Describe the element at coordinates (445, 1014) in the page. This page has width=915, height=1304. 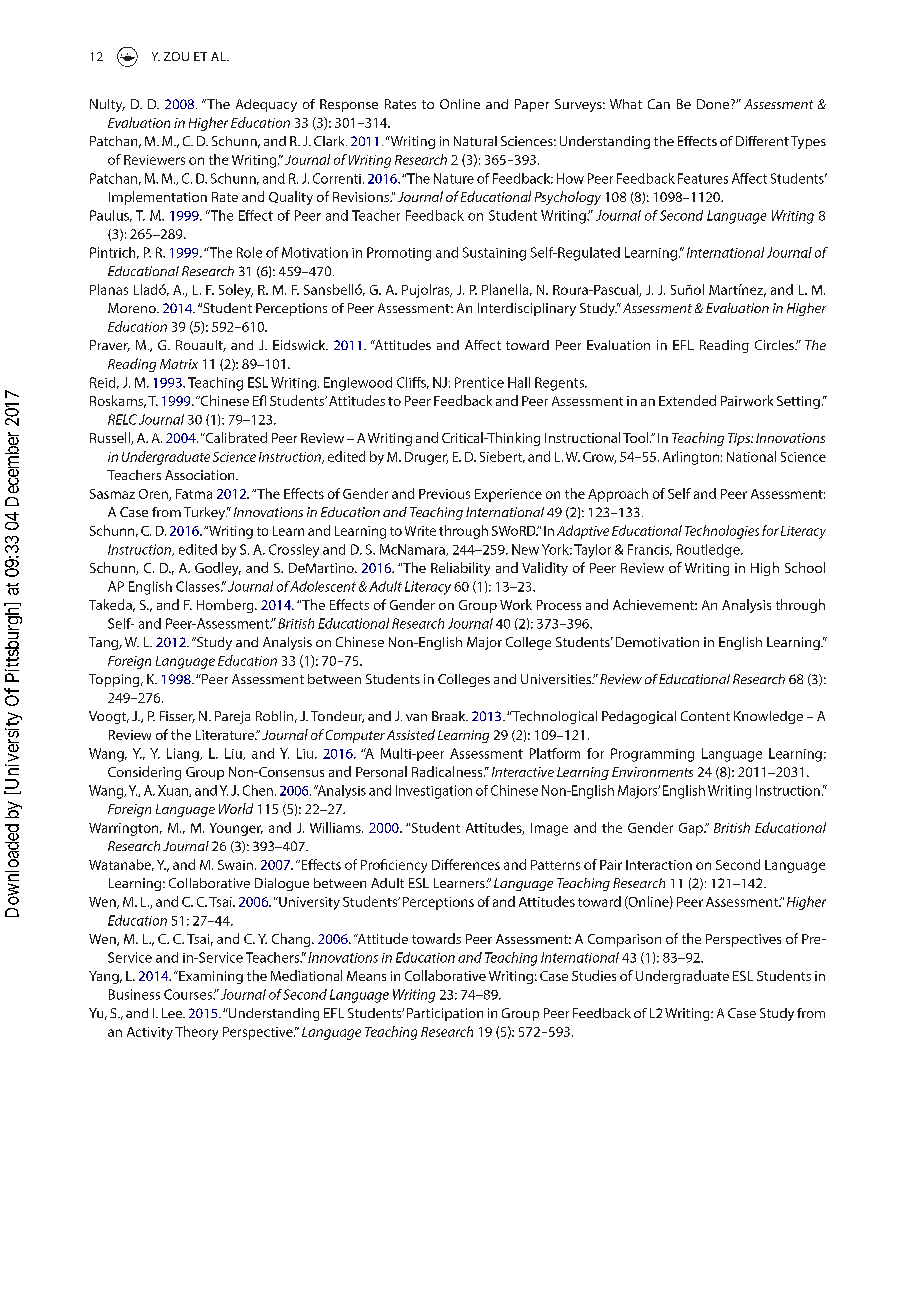
I see `Participation` at that location.
